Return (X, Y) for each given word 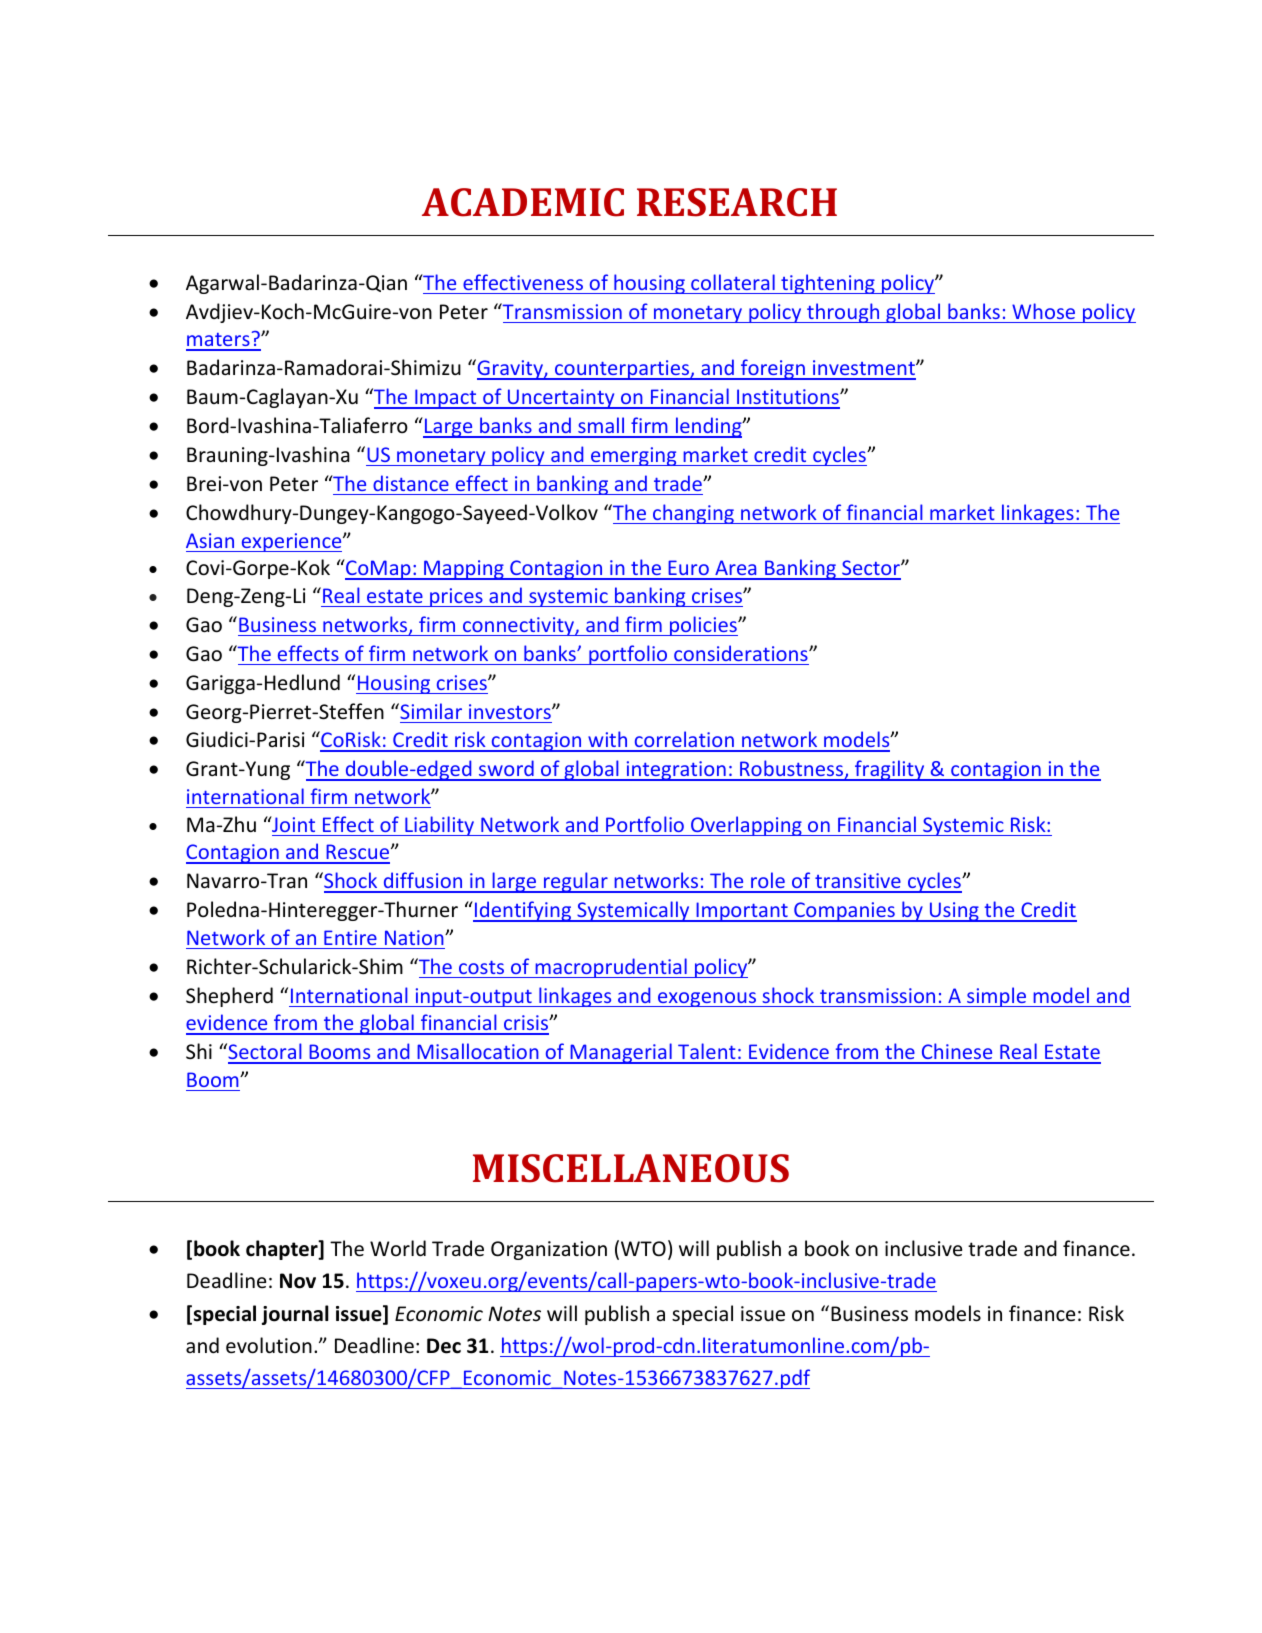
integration (676, 771)
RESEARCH (737, 202)
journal (295, 1315)
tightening (828, 284)
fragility (890, 770)
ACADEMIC (523, 202)
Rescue (358, 853)
